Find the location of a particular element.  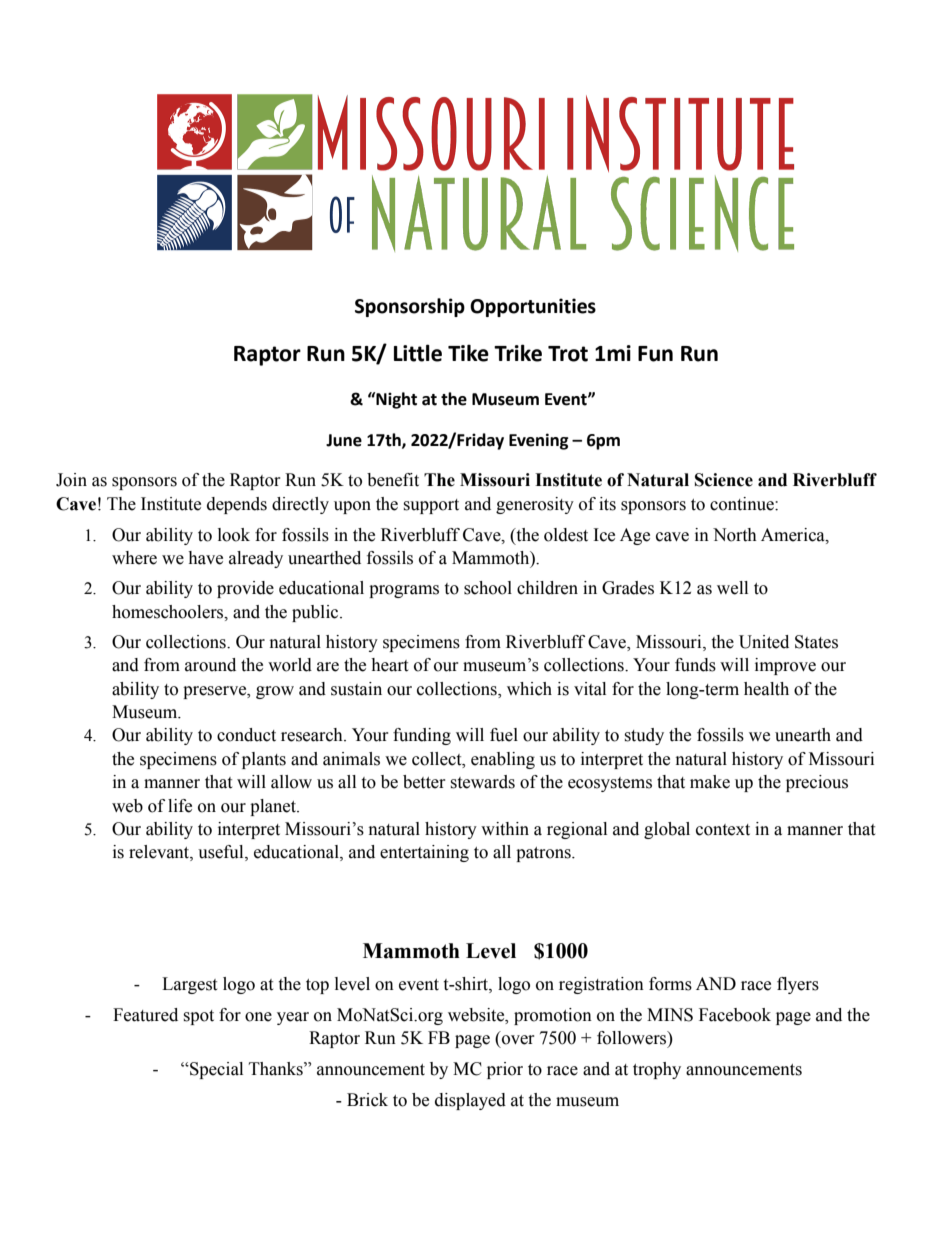

health is located at coordinates (766, 689).
